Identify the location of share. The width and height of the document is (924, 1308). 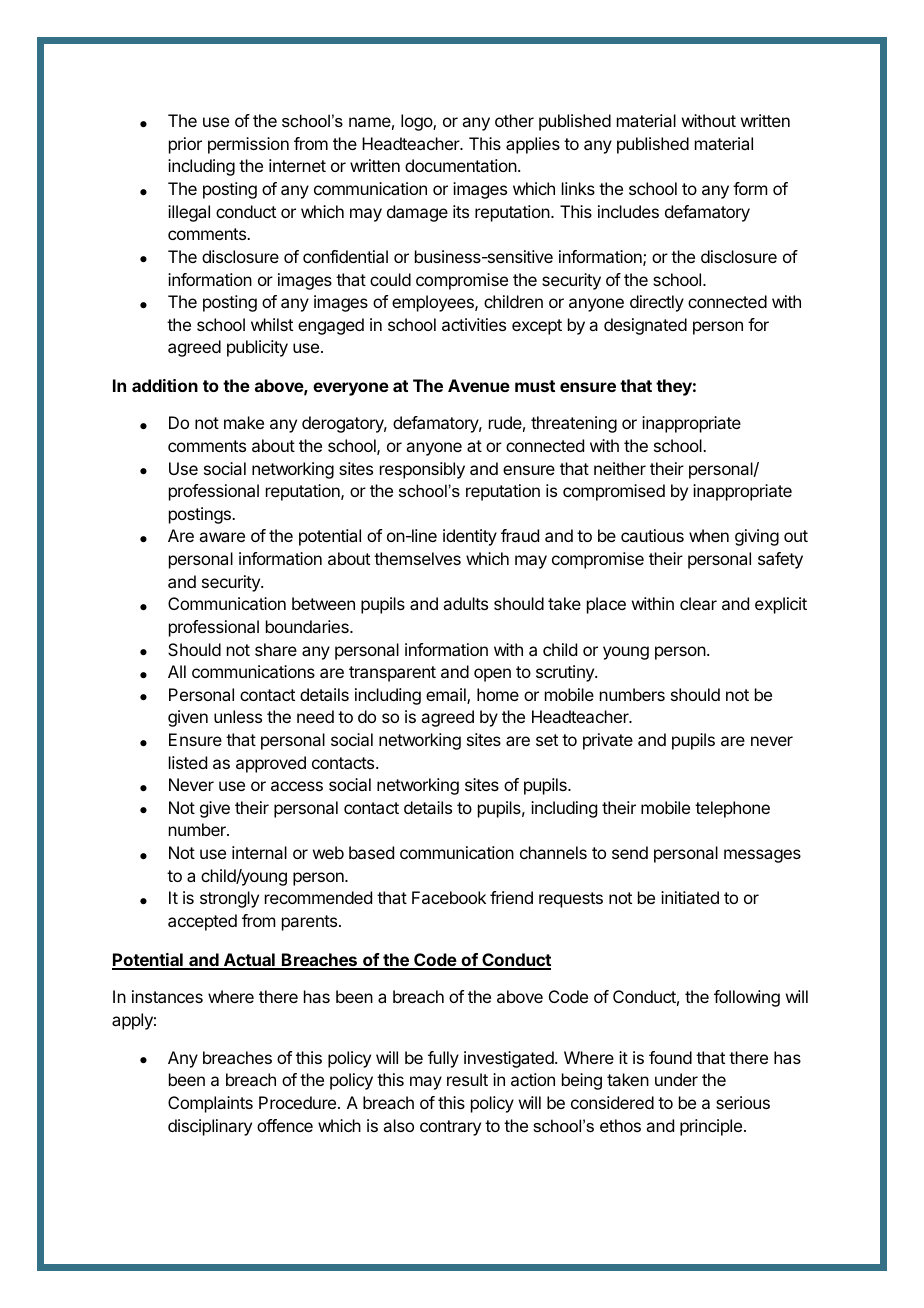
(276, 649).
